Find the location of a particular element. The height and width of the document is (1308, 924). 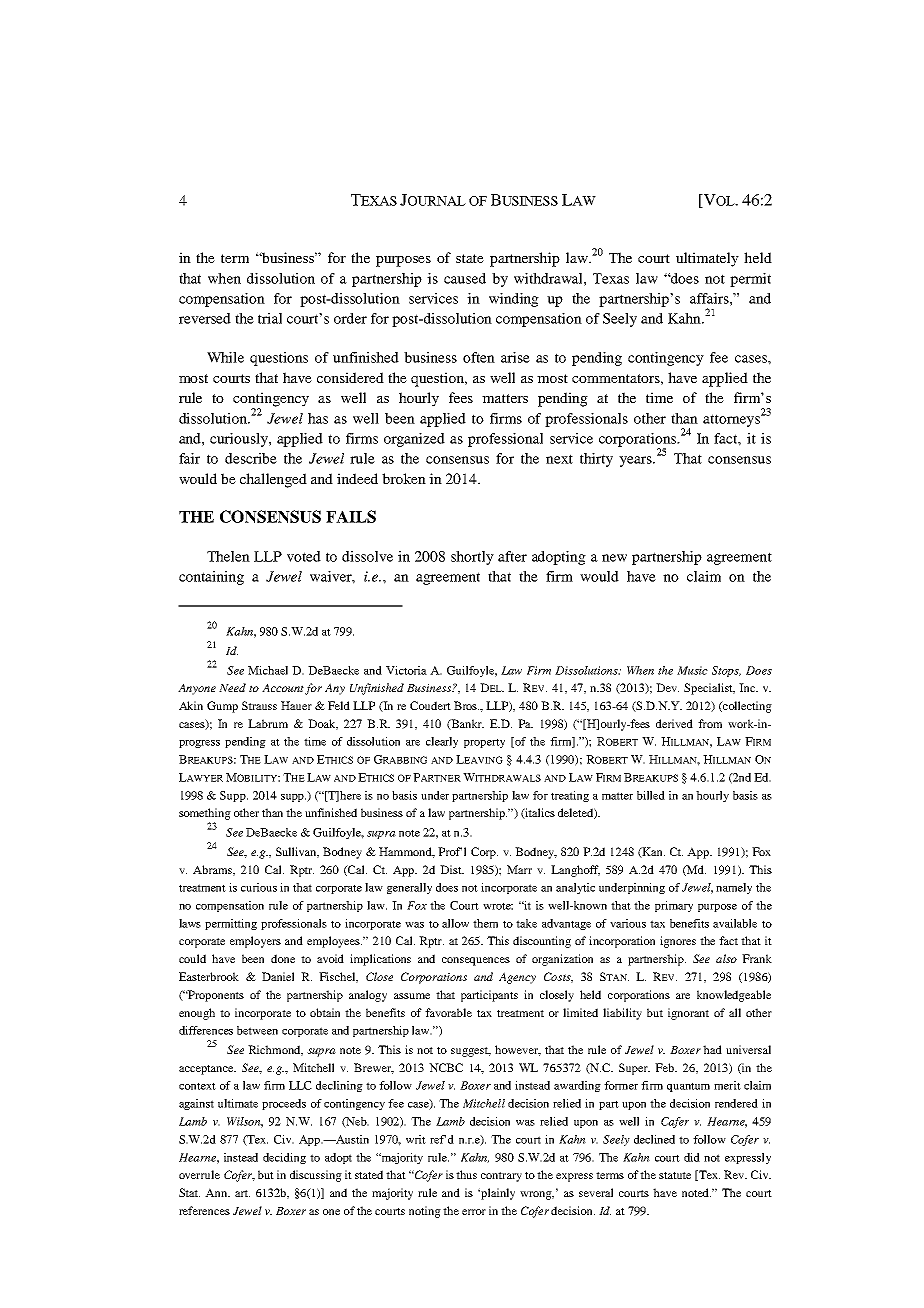

trial is located at coordinates (270, 318).
